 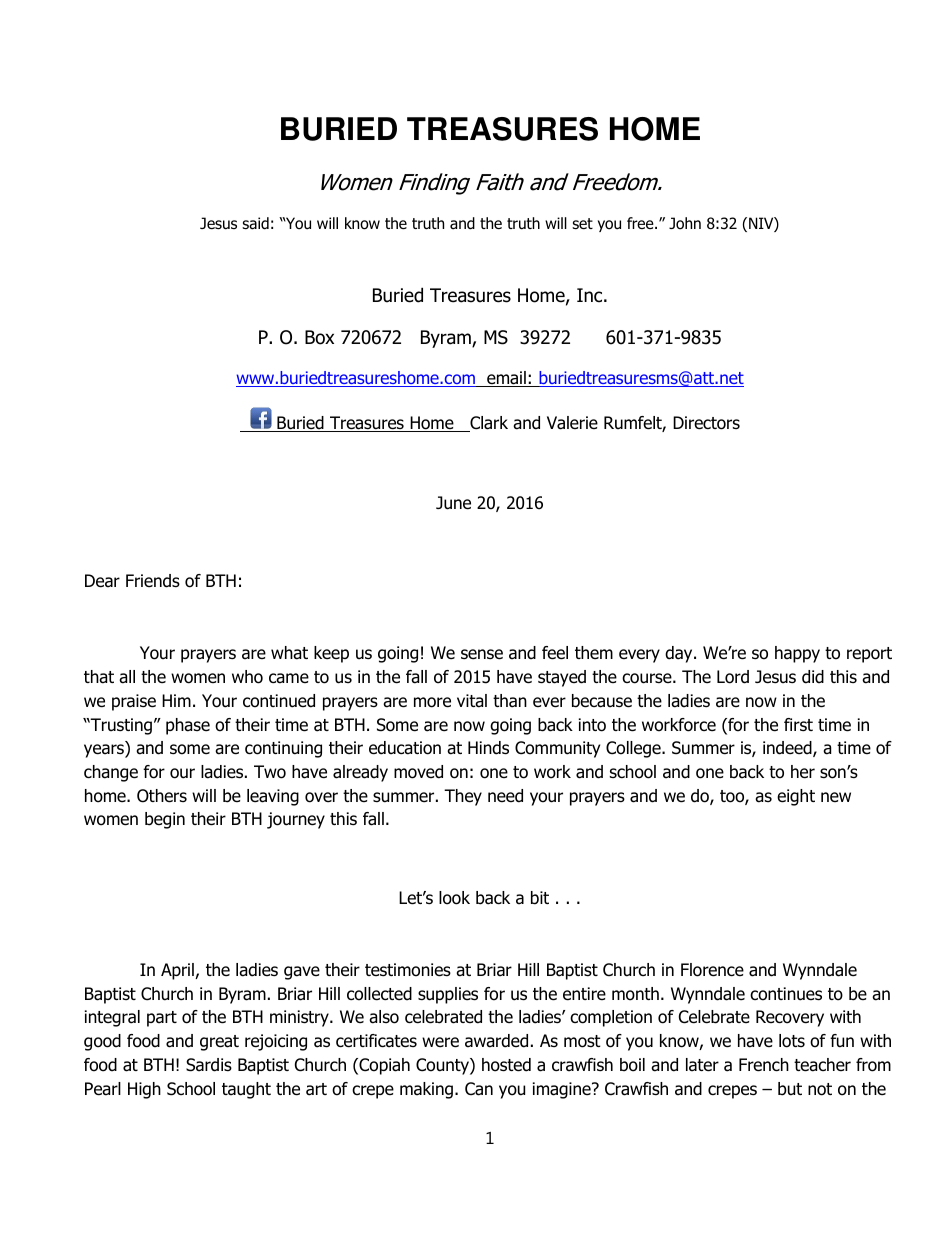 What do you see at coordinates (247, 677) in the document?
I see `who` at bounding box center [247, 677].
